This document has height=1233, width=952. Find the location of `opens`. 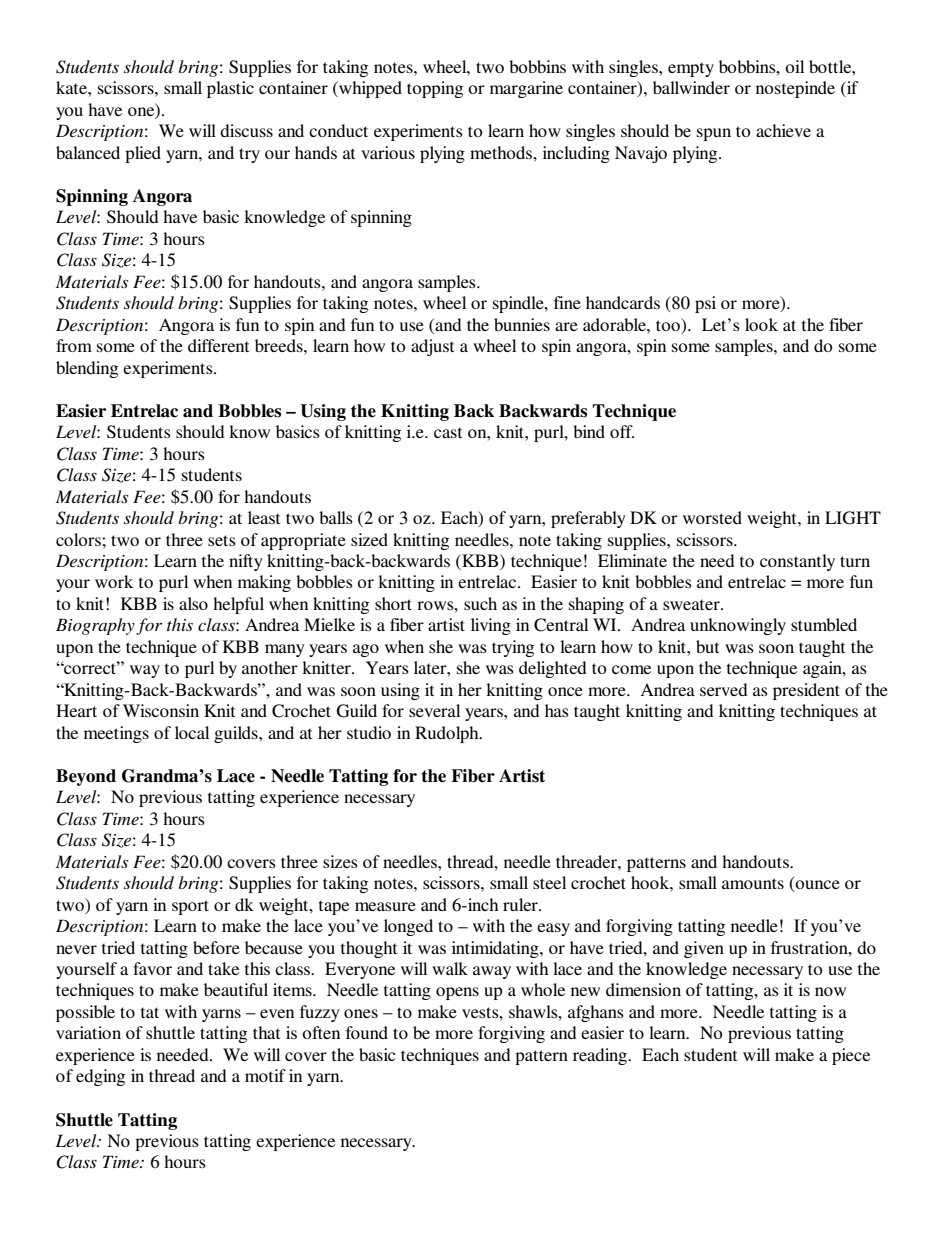

opens is located at coordinates (457, 993).
